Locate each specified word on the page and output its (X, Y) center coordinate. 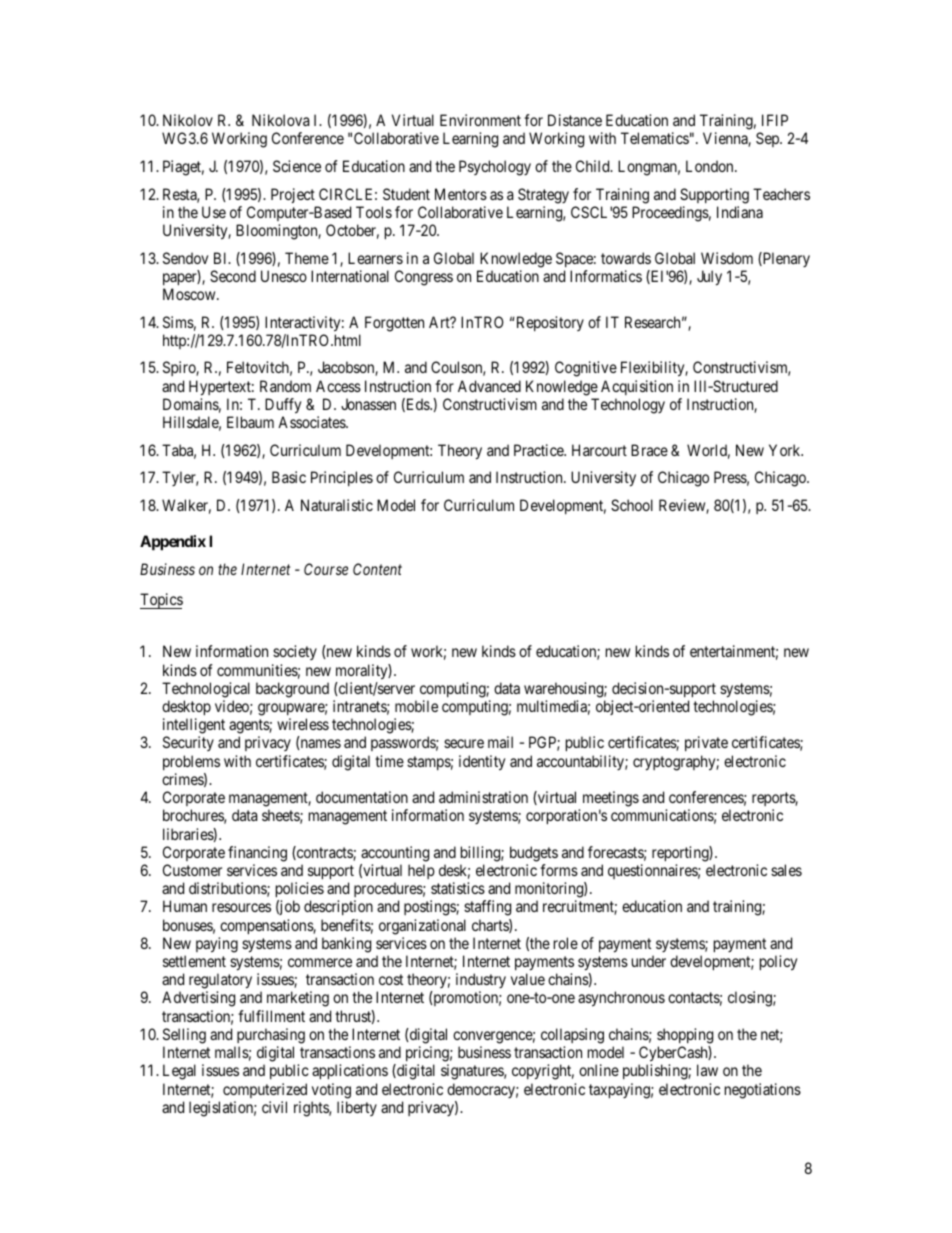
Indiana (740, 212)
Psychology (495, 168)
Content (377, 569)
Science (297, 166)
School (632, 505)
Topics (161, 601)
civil (274, 1107)
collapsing (572, 1036)
